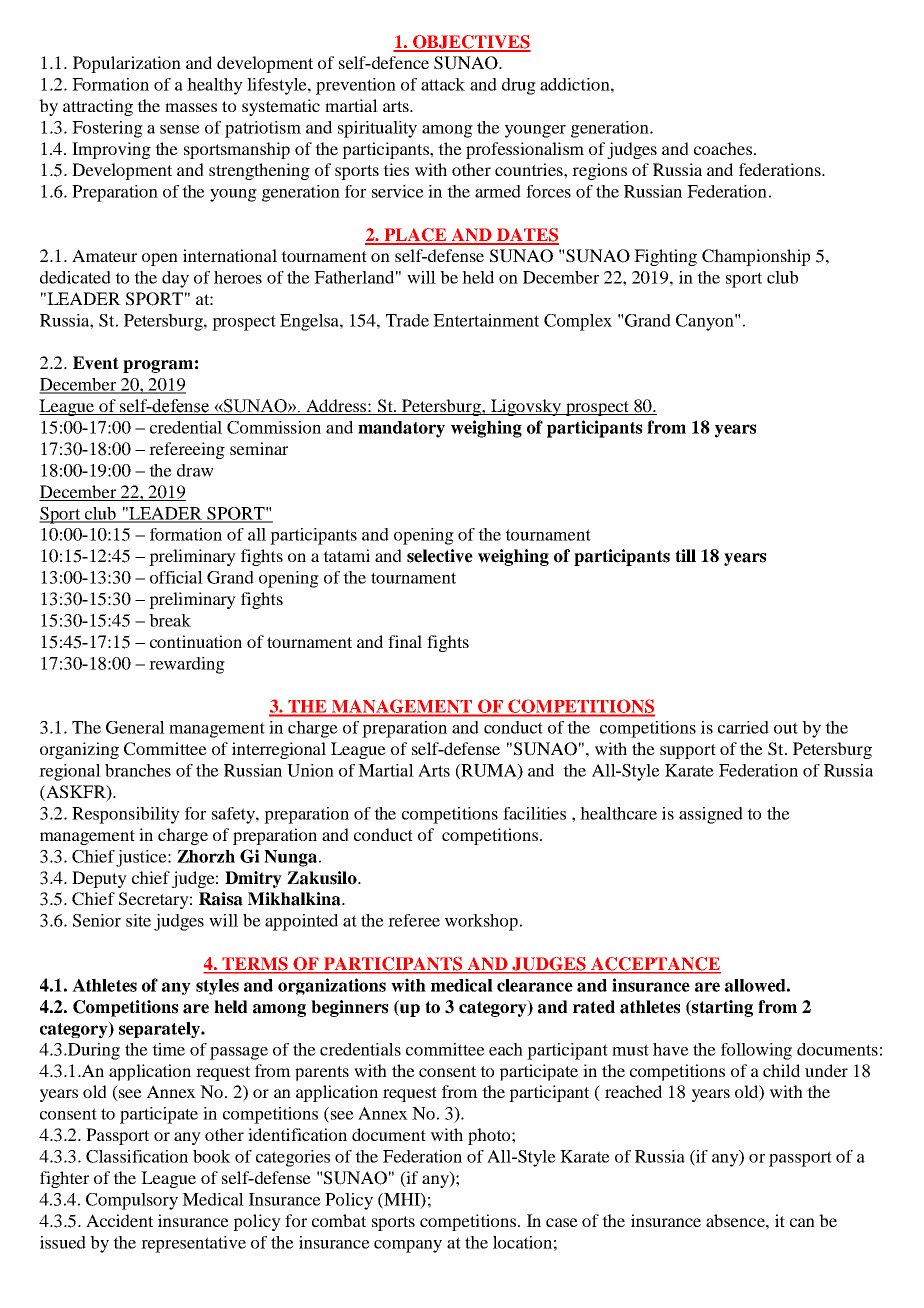  Describe the element at coordinates (170, 620) in the image. I see `break` at that location.
